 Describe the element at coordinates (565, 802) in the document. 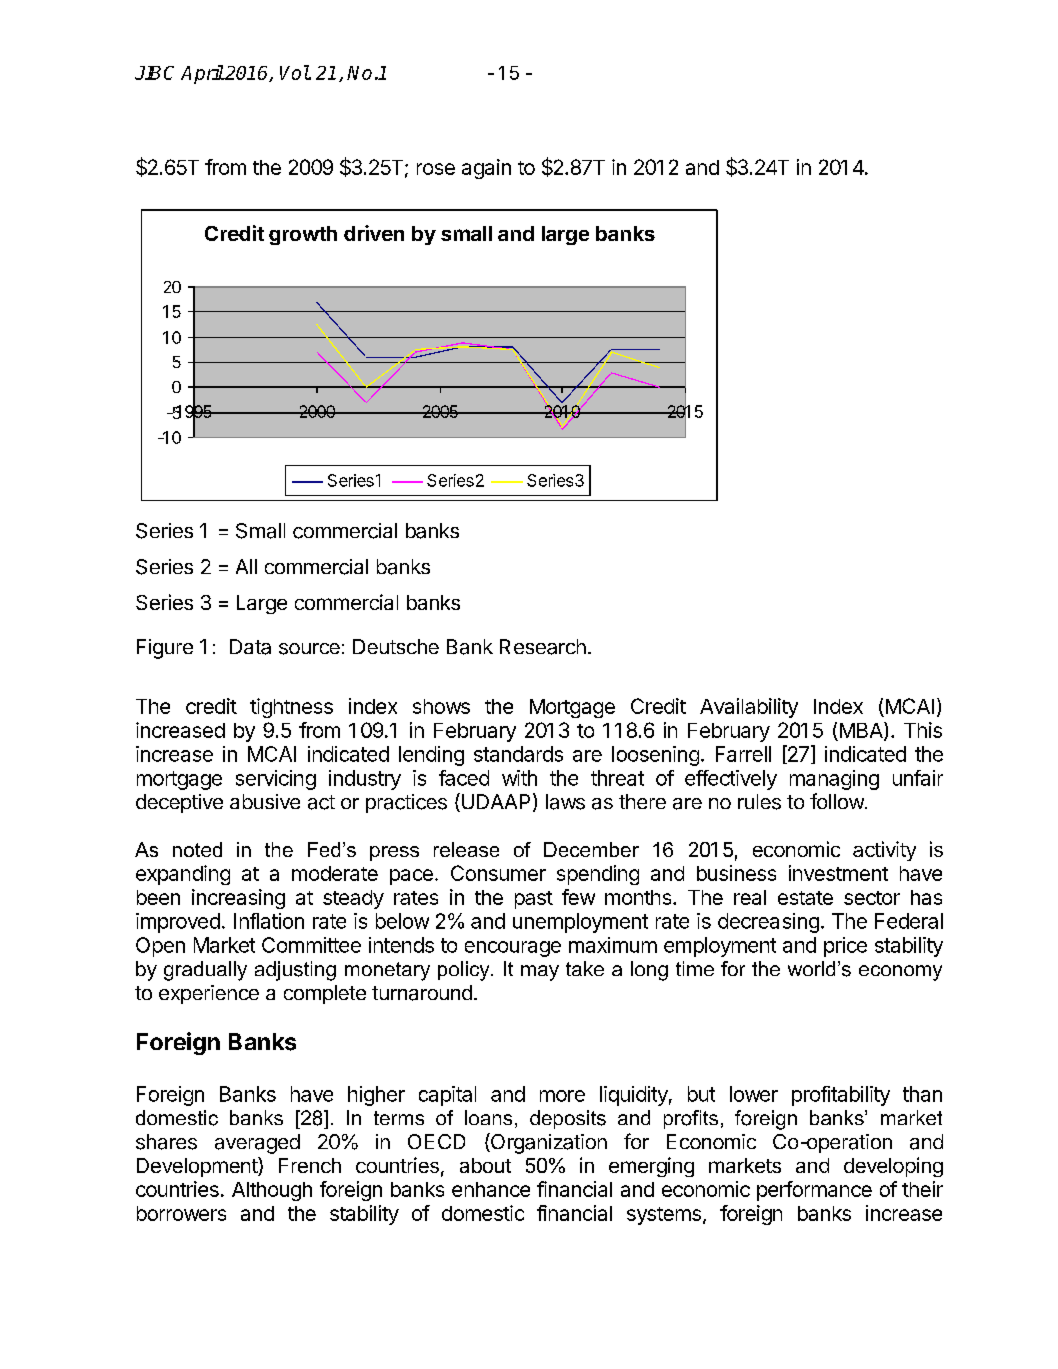

I see `laws` at that location.
